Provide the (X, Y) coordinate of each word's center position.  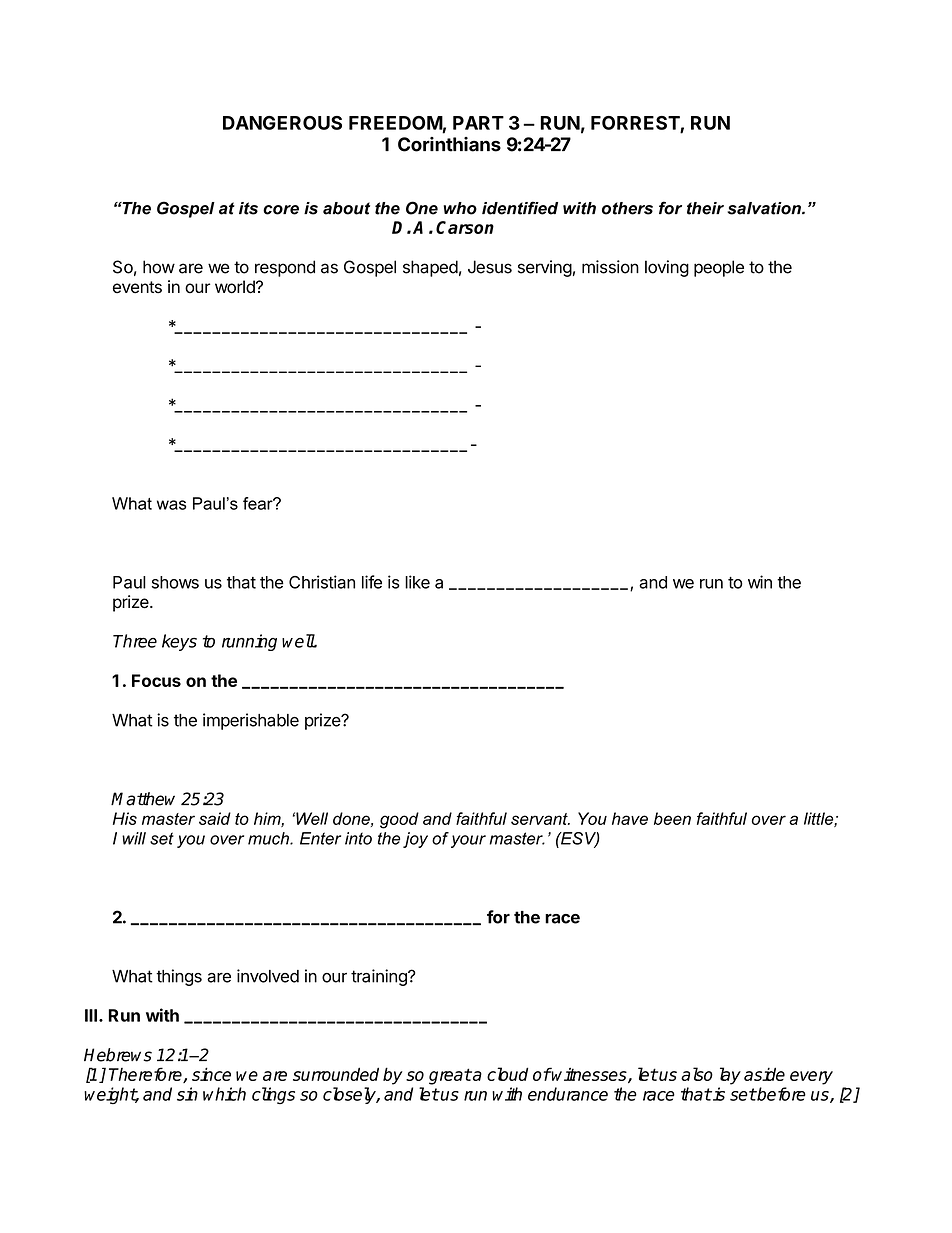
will (134, 838)
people (719, 268)
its (248, 208)
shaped (430, 268)
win (760, 582)
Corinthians (449, 144)
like (417, 582)
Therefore (146, 1075)
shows (175, 582)
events (137, 287)
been (672, 818)
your (468, 841)
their (705, 208)
